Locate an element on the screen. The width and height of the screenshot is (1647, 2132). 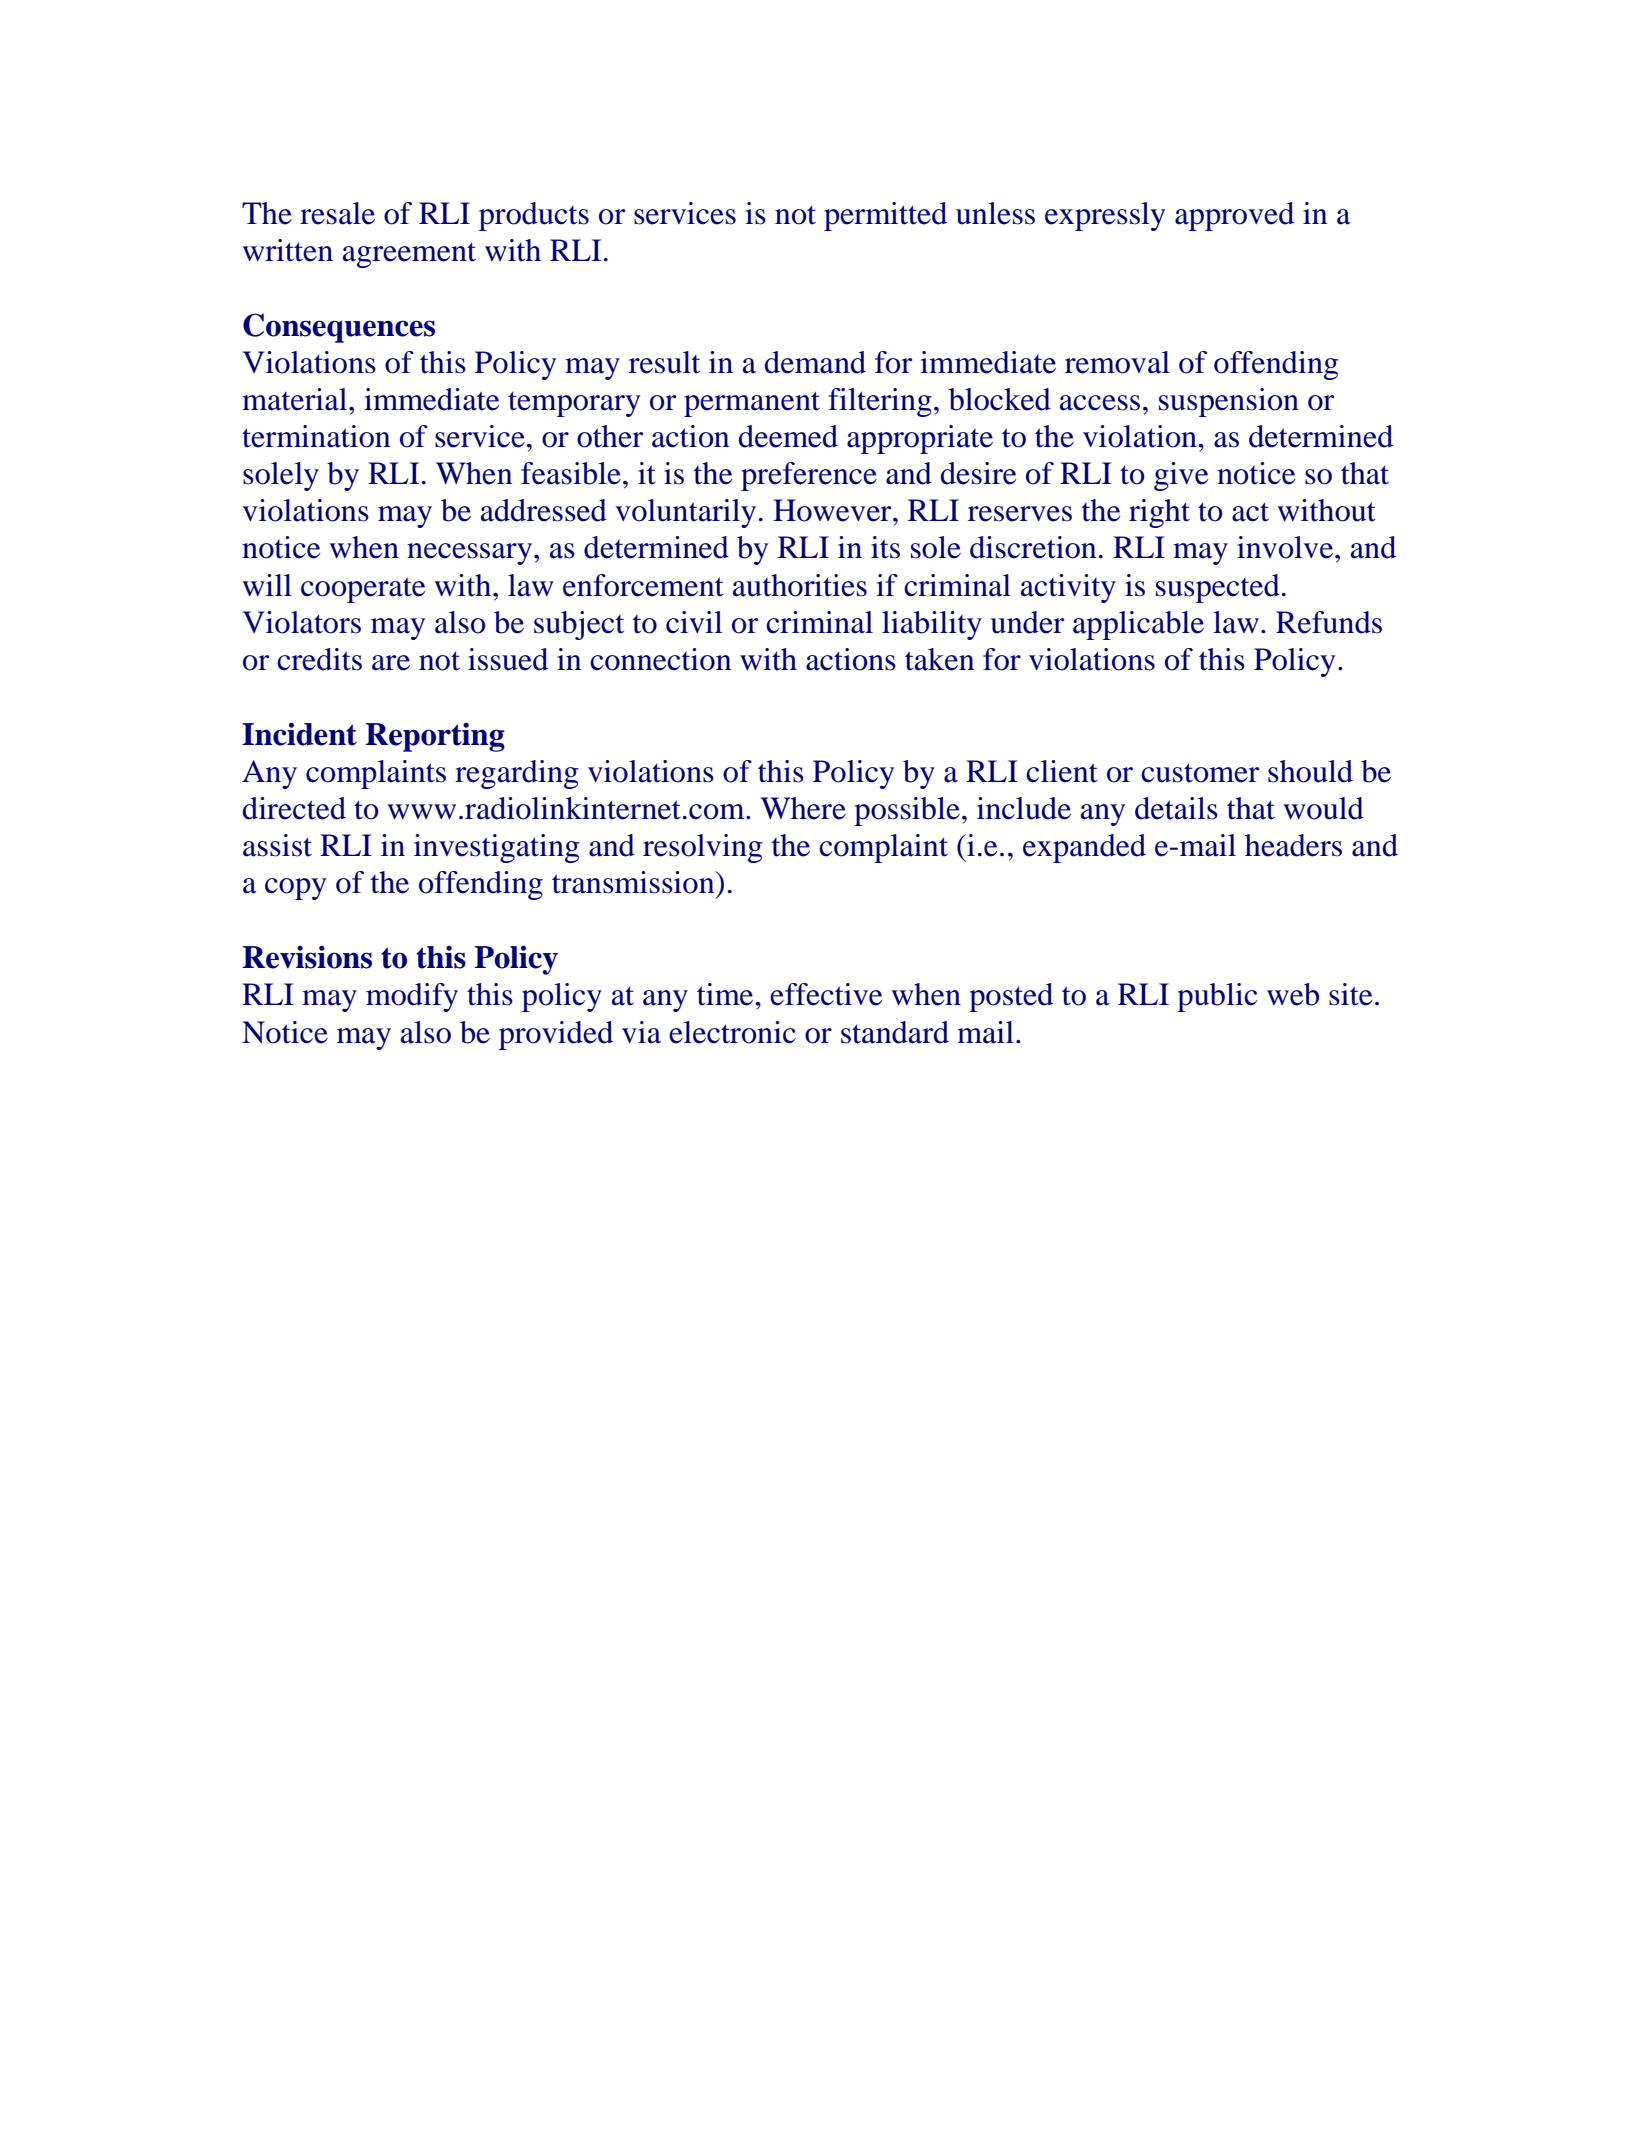
modify is located at coordinates (412, 997).
